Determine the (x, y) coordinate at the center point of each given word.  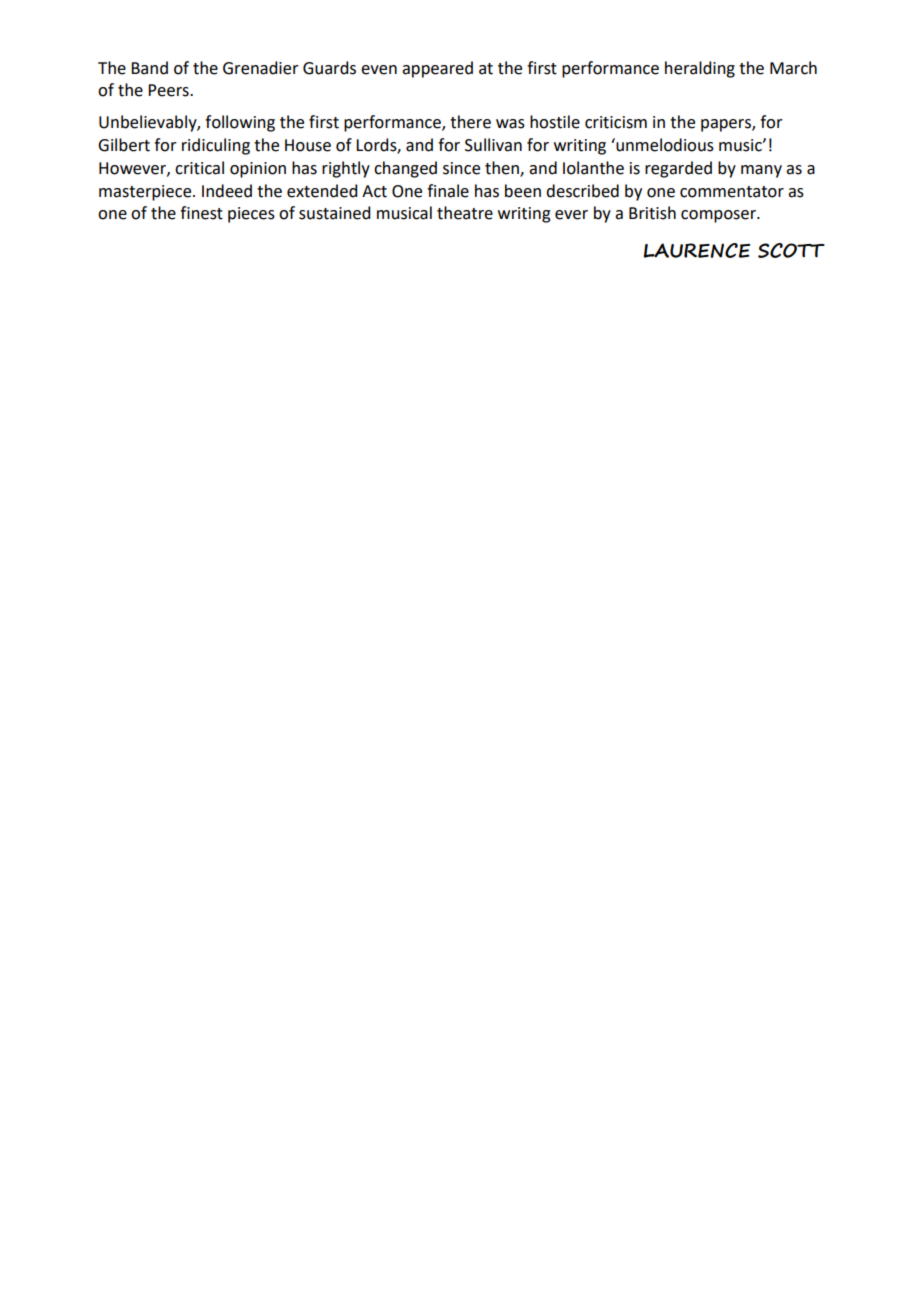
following (240, 123)
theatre (465, 213)
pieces (251, 215)
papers (727, 125)
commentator (732, 192)
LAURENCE (696, 250)
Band (149, 68)
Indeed (227, 191)
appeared (437, 69)
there (470, 122)
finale (448, 191)
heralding (700, 69)
